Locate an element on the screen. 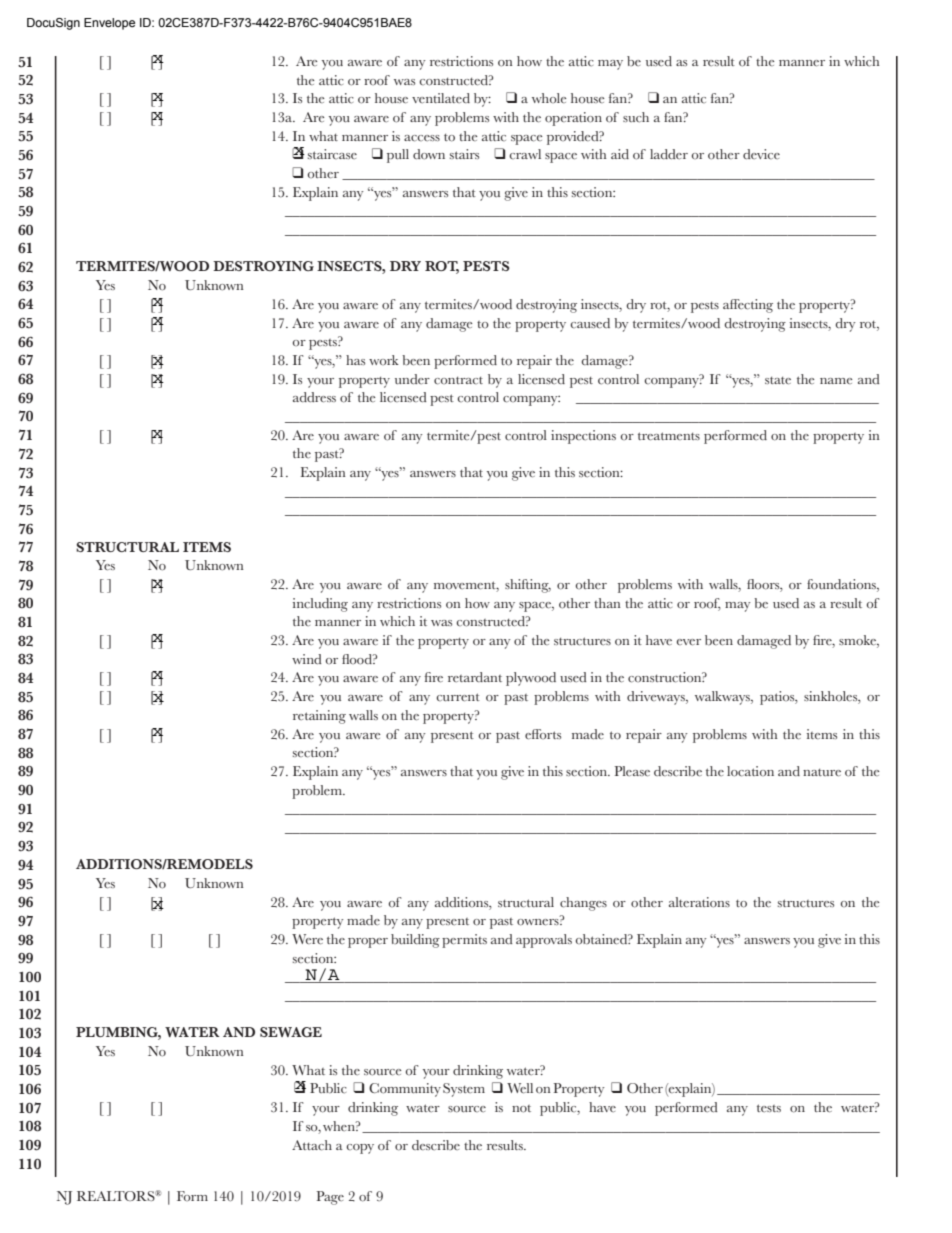 The width and height of the screenshot is (952, 1233). ever is located at coordinates (689, 642).
